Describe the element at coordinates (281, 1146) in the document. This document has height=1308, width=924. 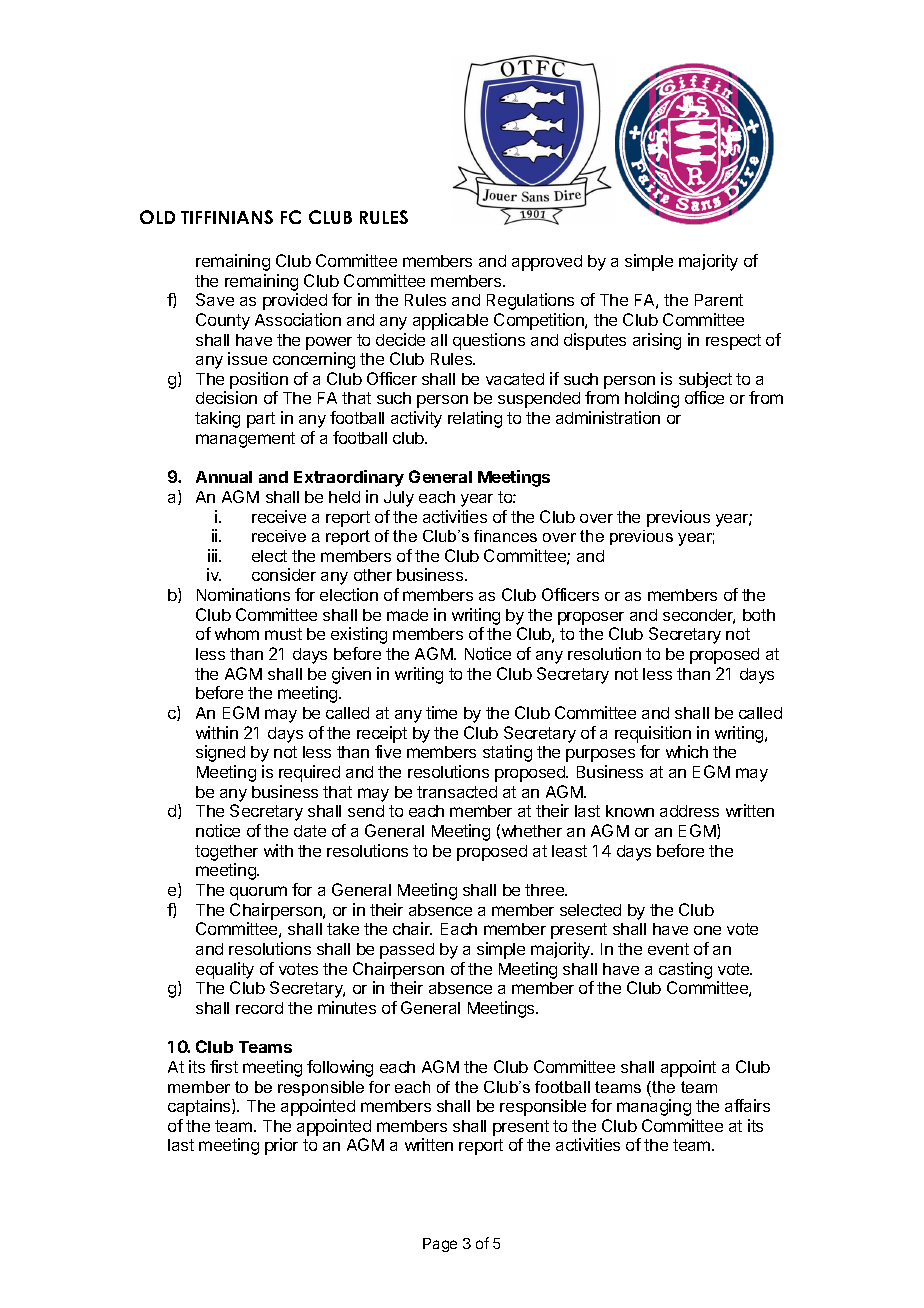
I see `prior` at that location.
